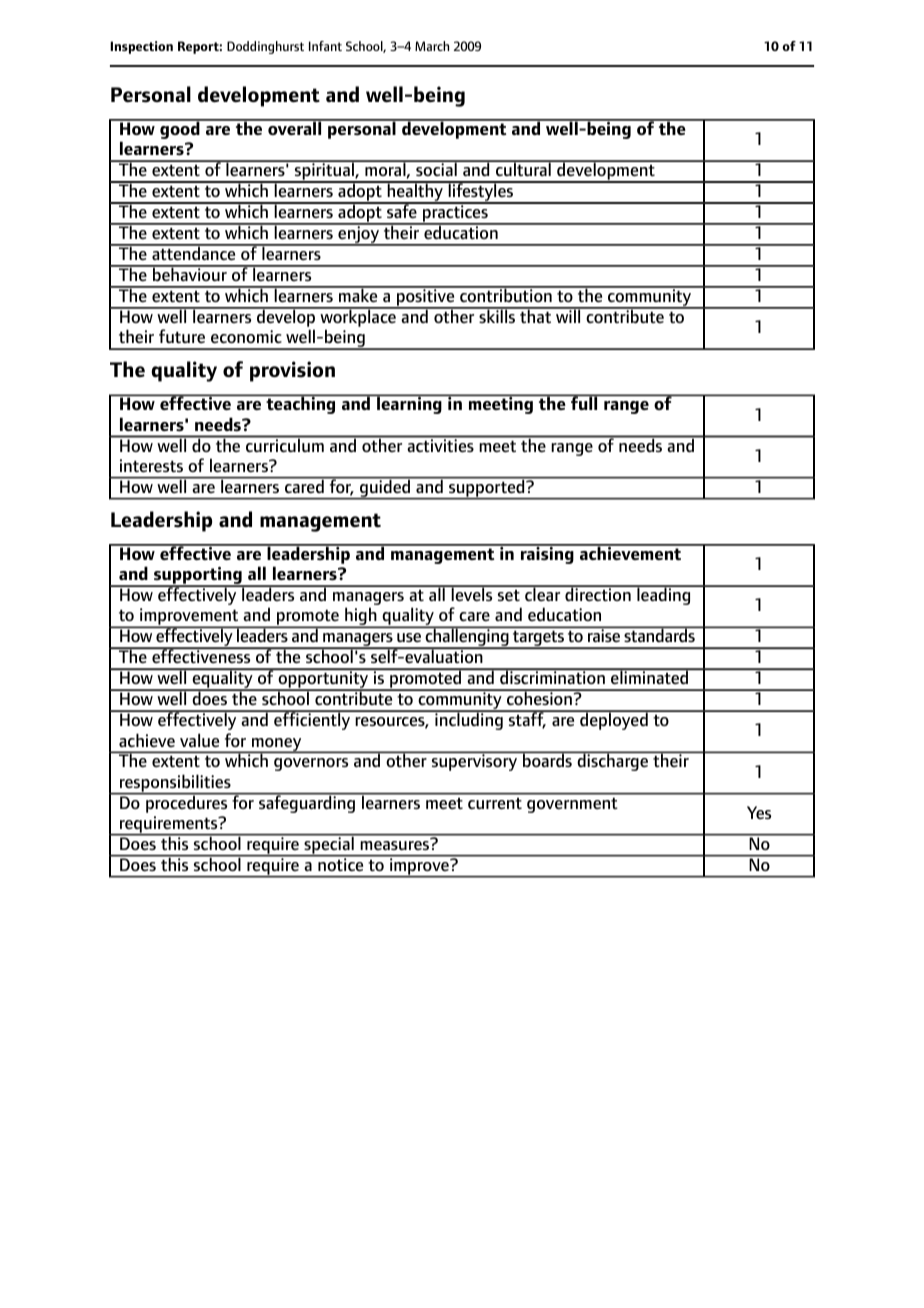 Image resolution: width=924 pixels, height=1308 pixels. I want to click on social, so click(436, 168).
